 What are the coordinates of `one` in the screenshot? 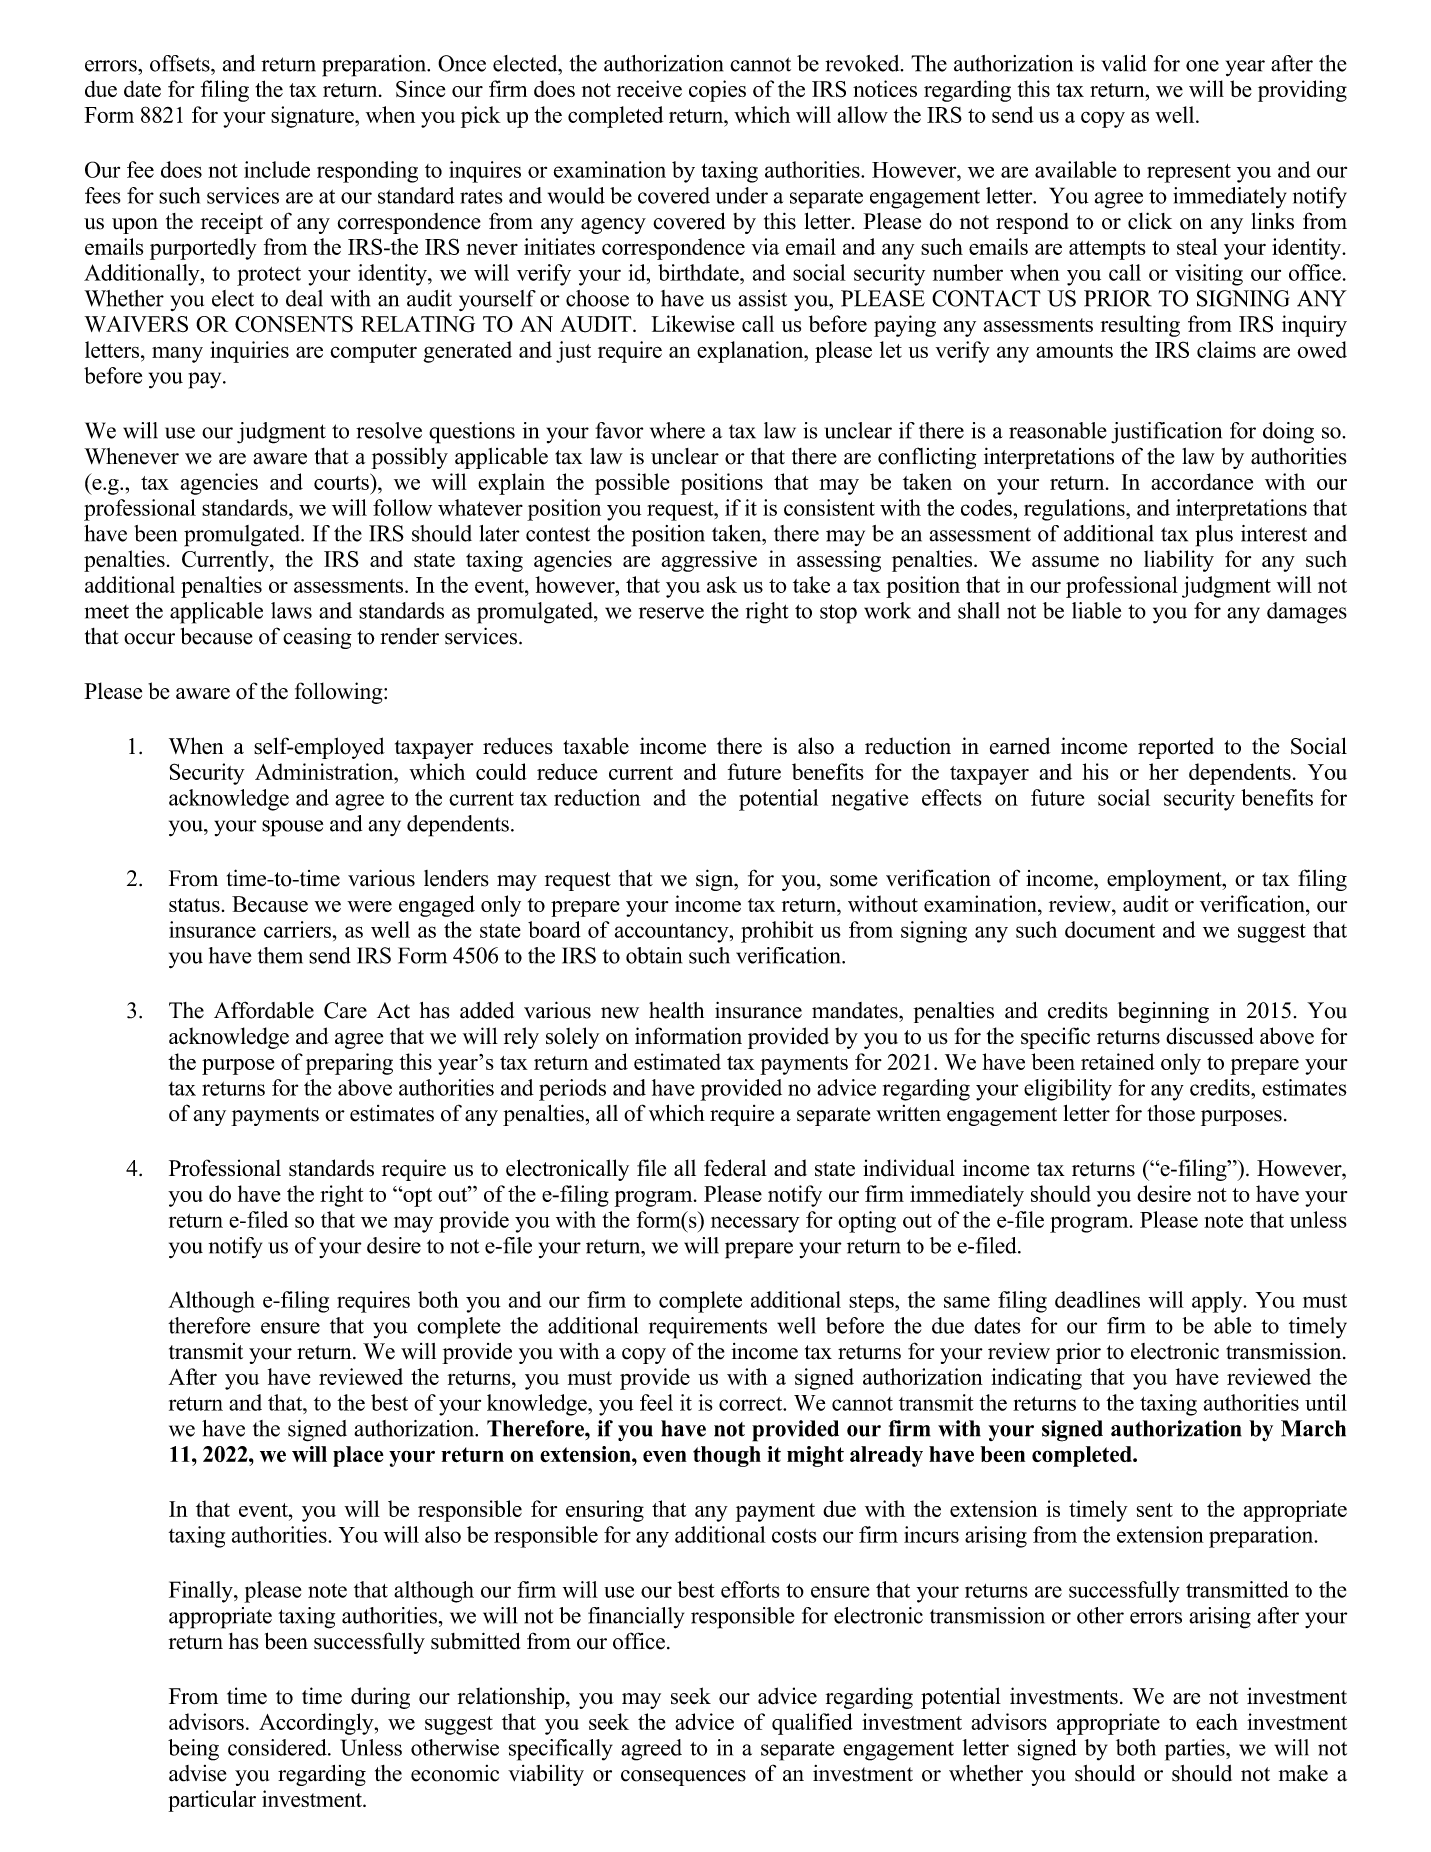 It's located at (1202, 66).
